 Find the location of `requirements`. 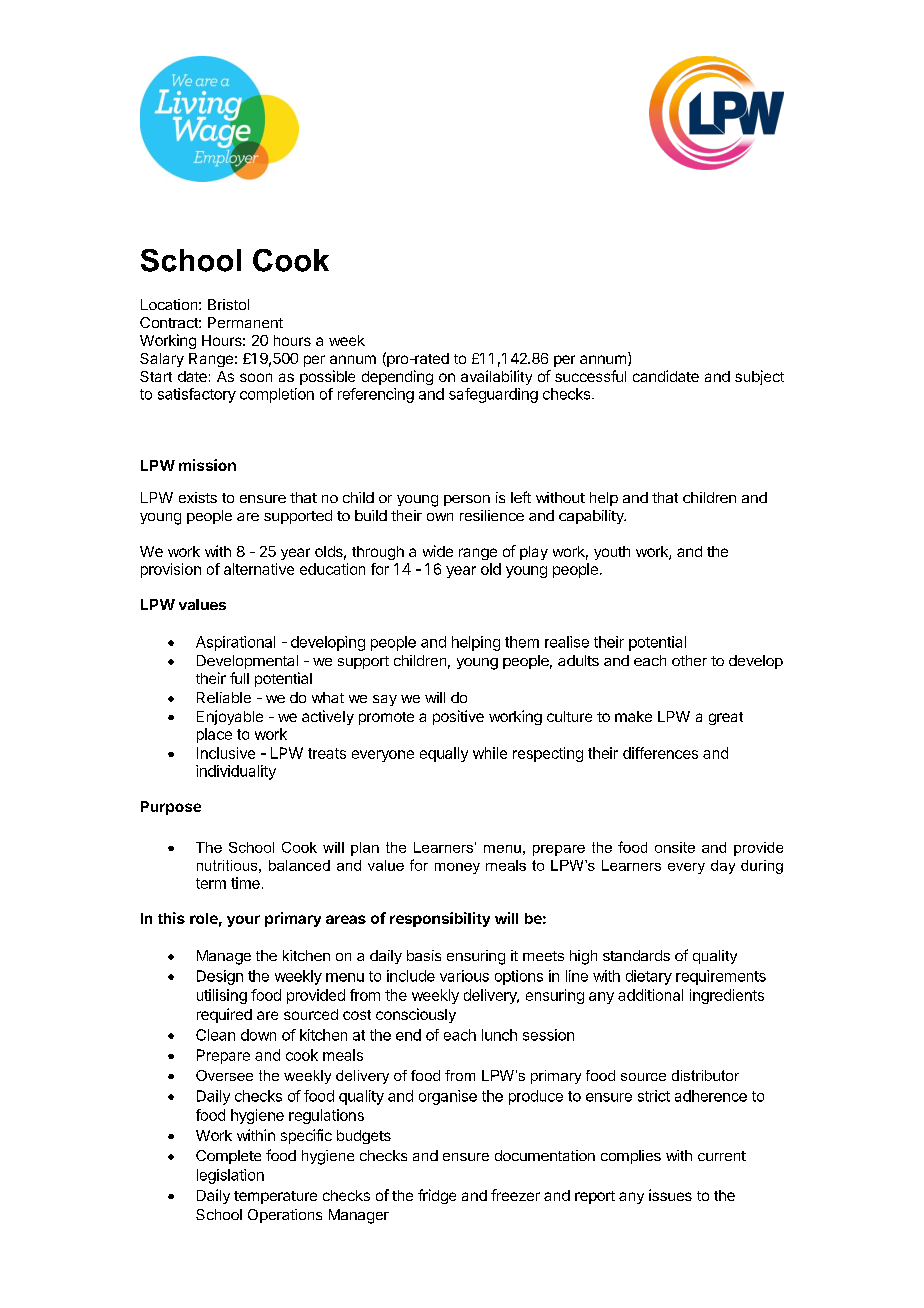

requirements is located at coordinates (721, 977).
